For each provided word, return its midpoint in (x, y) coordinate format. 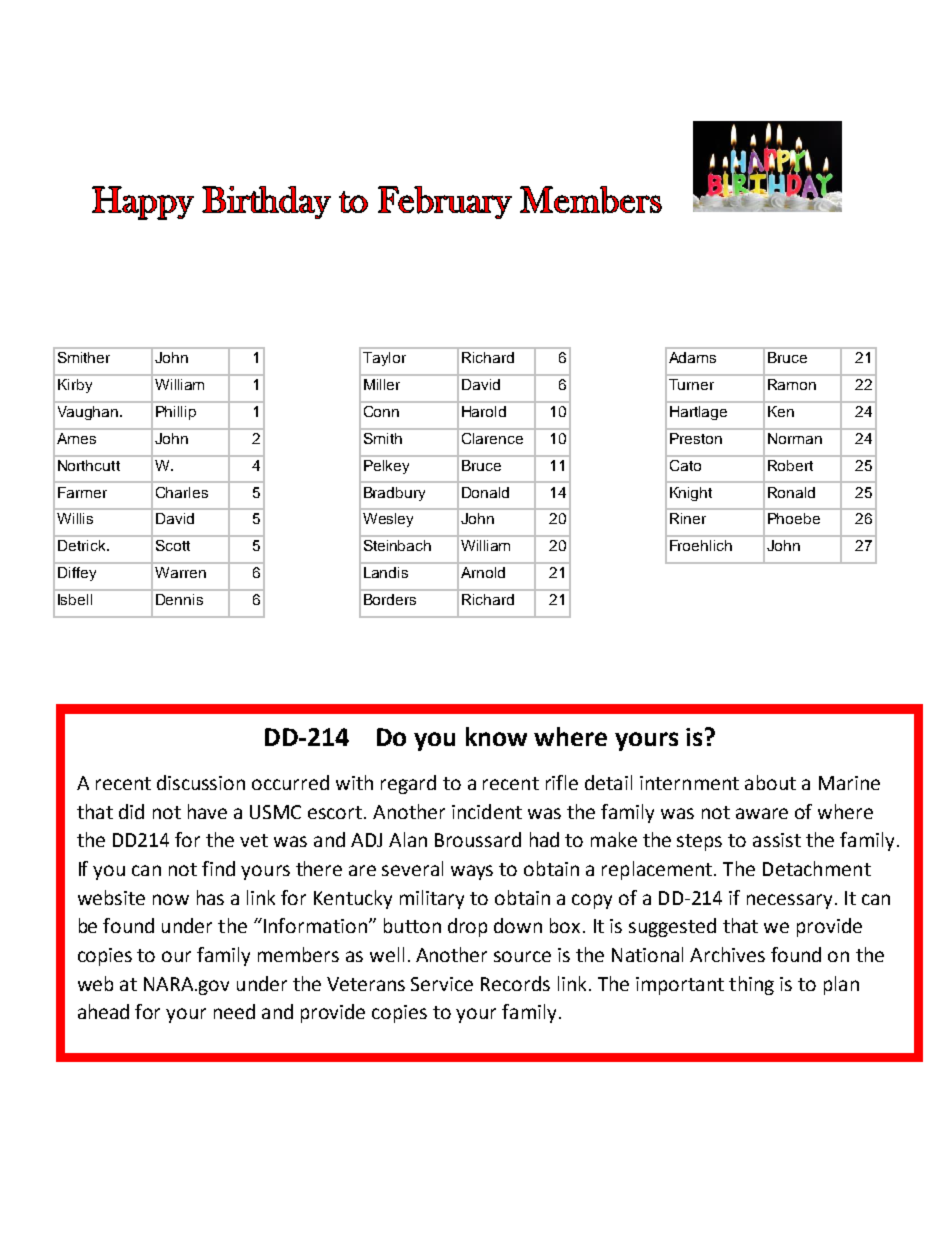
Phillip (176, 413)
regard (408, 784)
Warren (180, 572)
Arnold (483, 572)
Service (442, 984)
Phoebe (794, 518)
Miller (382, 384)
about (770, 782)
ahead (103, 1011)
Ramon (792, 384)
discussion (201, 782)
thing (751, 985)
